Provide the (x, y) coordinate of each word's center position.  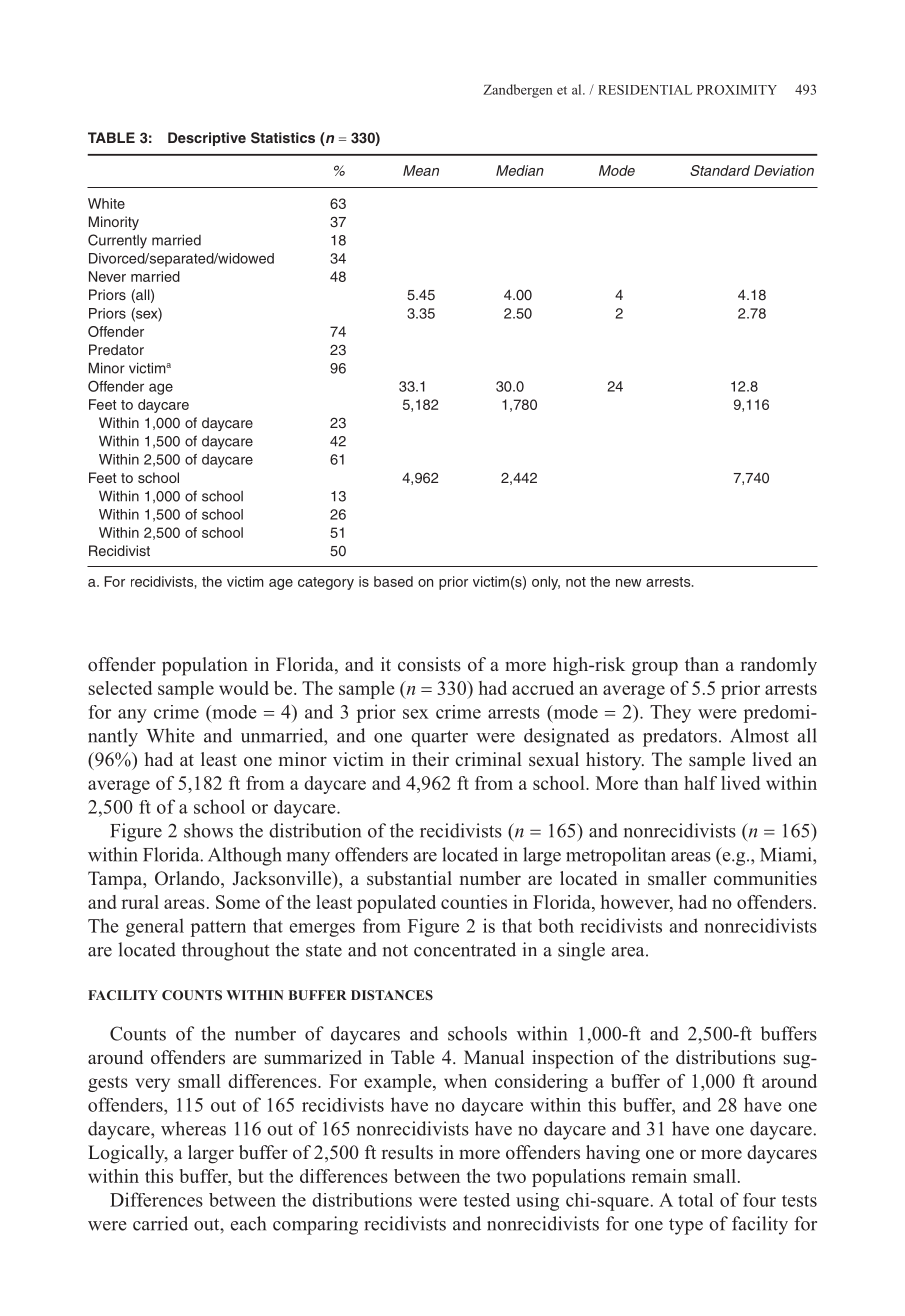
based (393, 581)
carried (160, 1223)
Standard (720, 170)
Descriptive (207, 139)
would (244, 688)
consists (429, 664)
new (629, 583)
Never (107, 276)
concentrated (465, 949)
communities (765, 878)
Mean (421, 170)
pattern (218, 929)
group (655, 669)
